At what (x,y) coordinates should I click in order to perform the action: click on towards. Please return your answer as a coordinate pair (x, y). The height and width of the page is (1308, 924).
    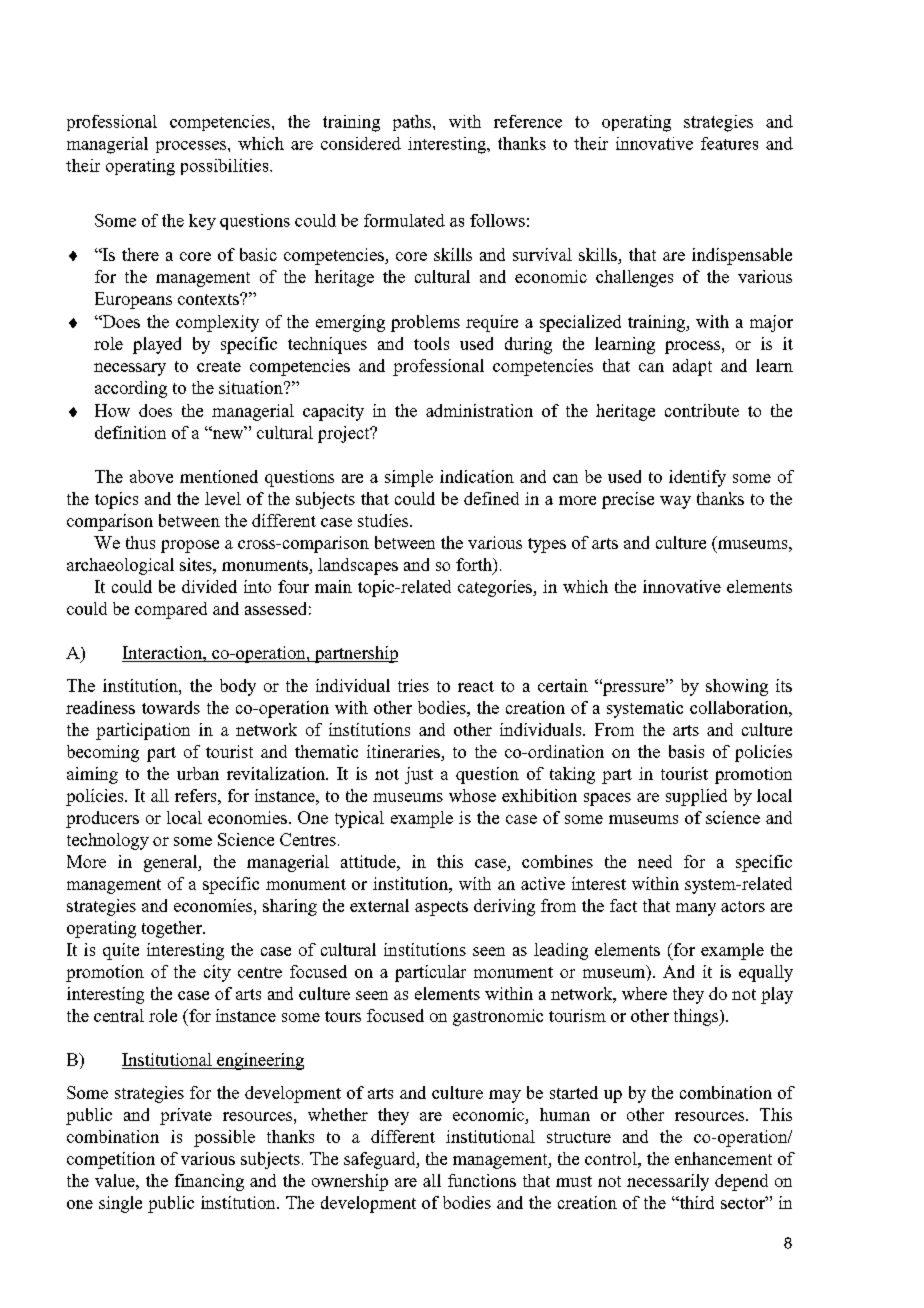
    Looking at the image, I should click on (171, 707).
